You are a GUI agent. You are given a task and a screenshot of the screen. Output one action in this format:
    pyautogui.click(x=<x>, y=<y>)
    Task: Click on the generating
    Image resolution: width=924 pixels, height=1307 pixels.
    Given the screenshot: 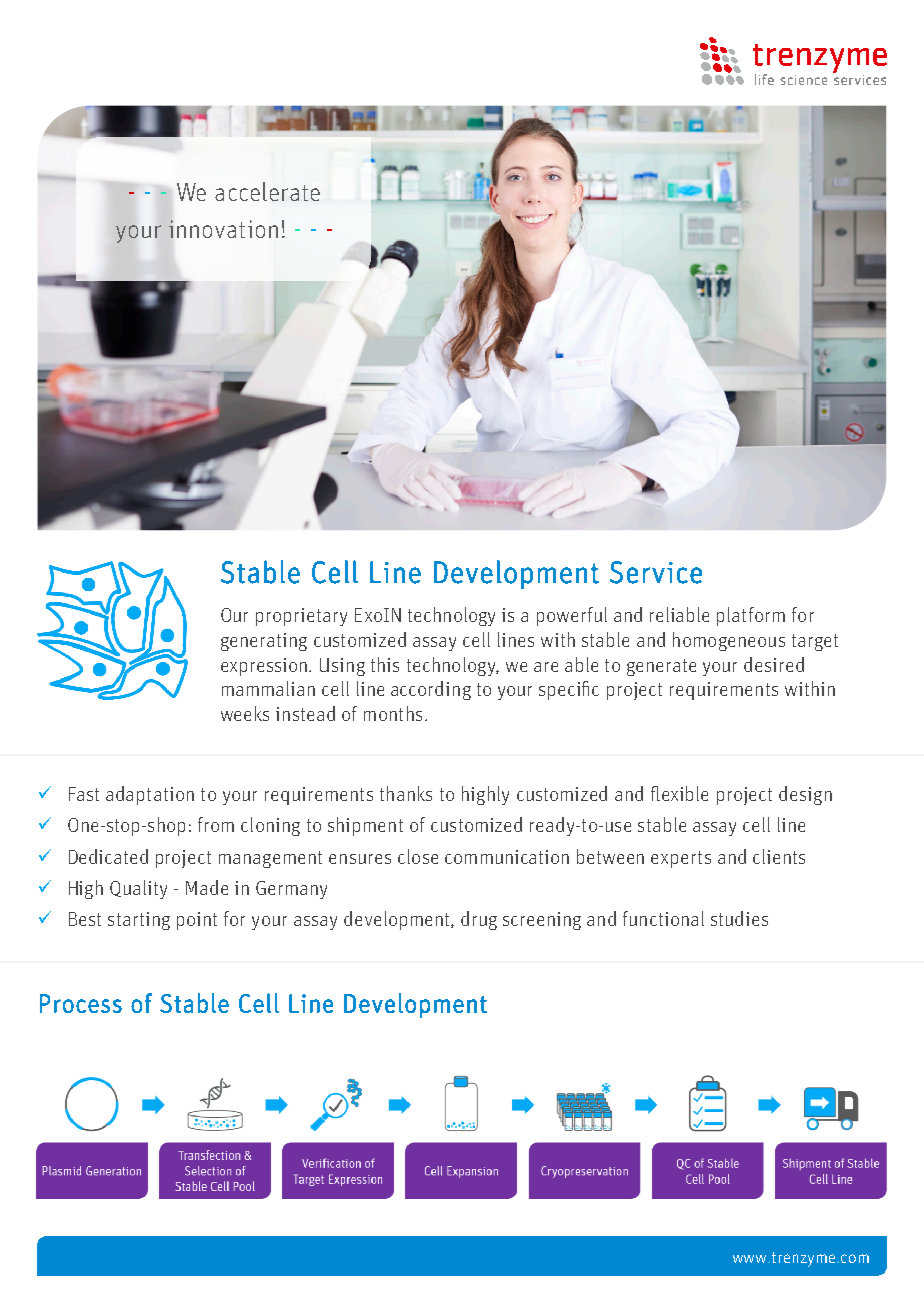 What is the action you would take?
    pyautogui.click(x=264, y=642)
